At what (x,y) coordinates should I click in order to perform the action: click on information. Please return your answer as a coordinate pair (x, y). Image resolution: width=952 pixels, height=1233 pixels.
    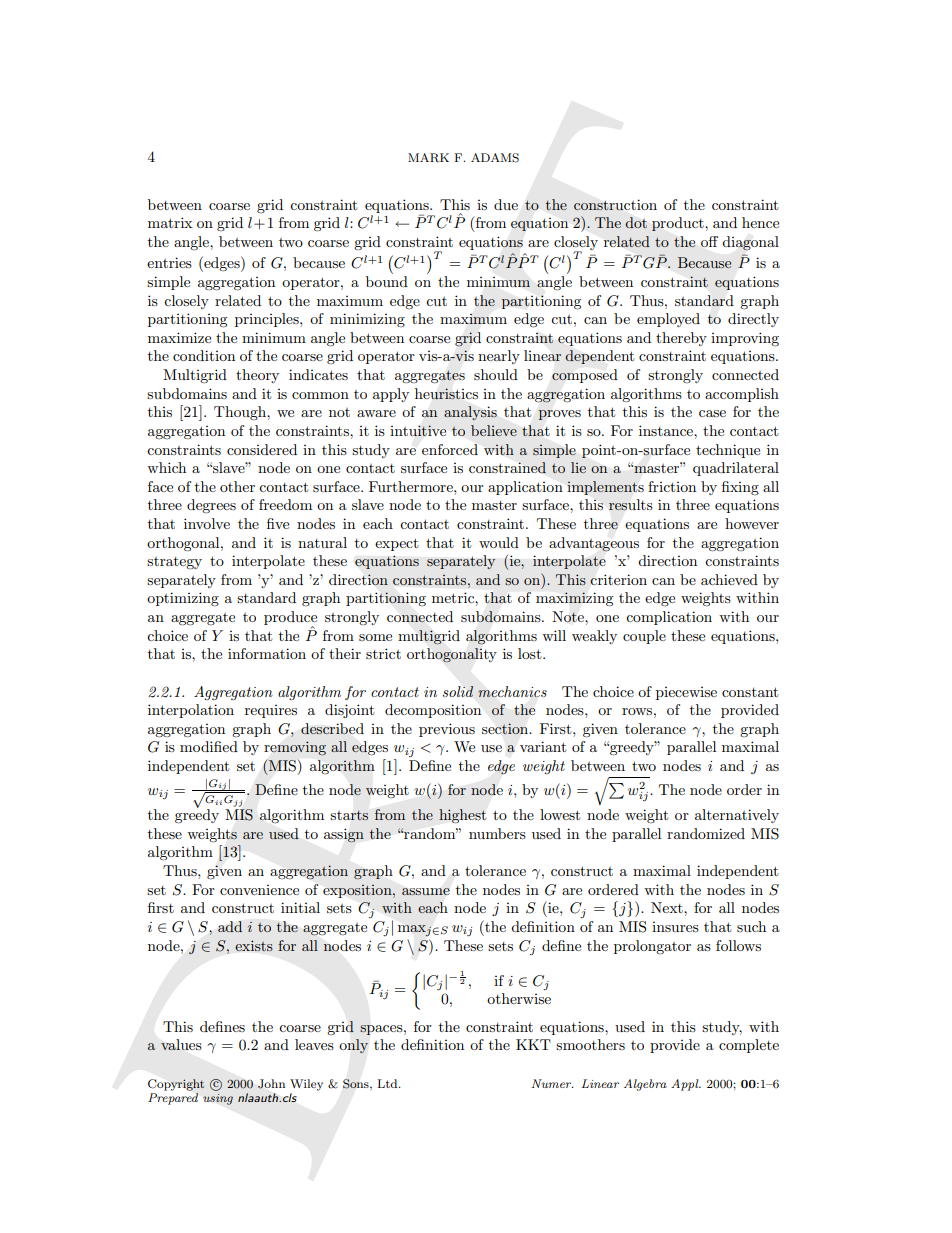
    Looking at the image, I should click on (267, 653).
